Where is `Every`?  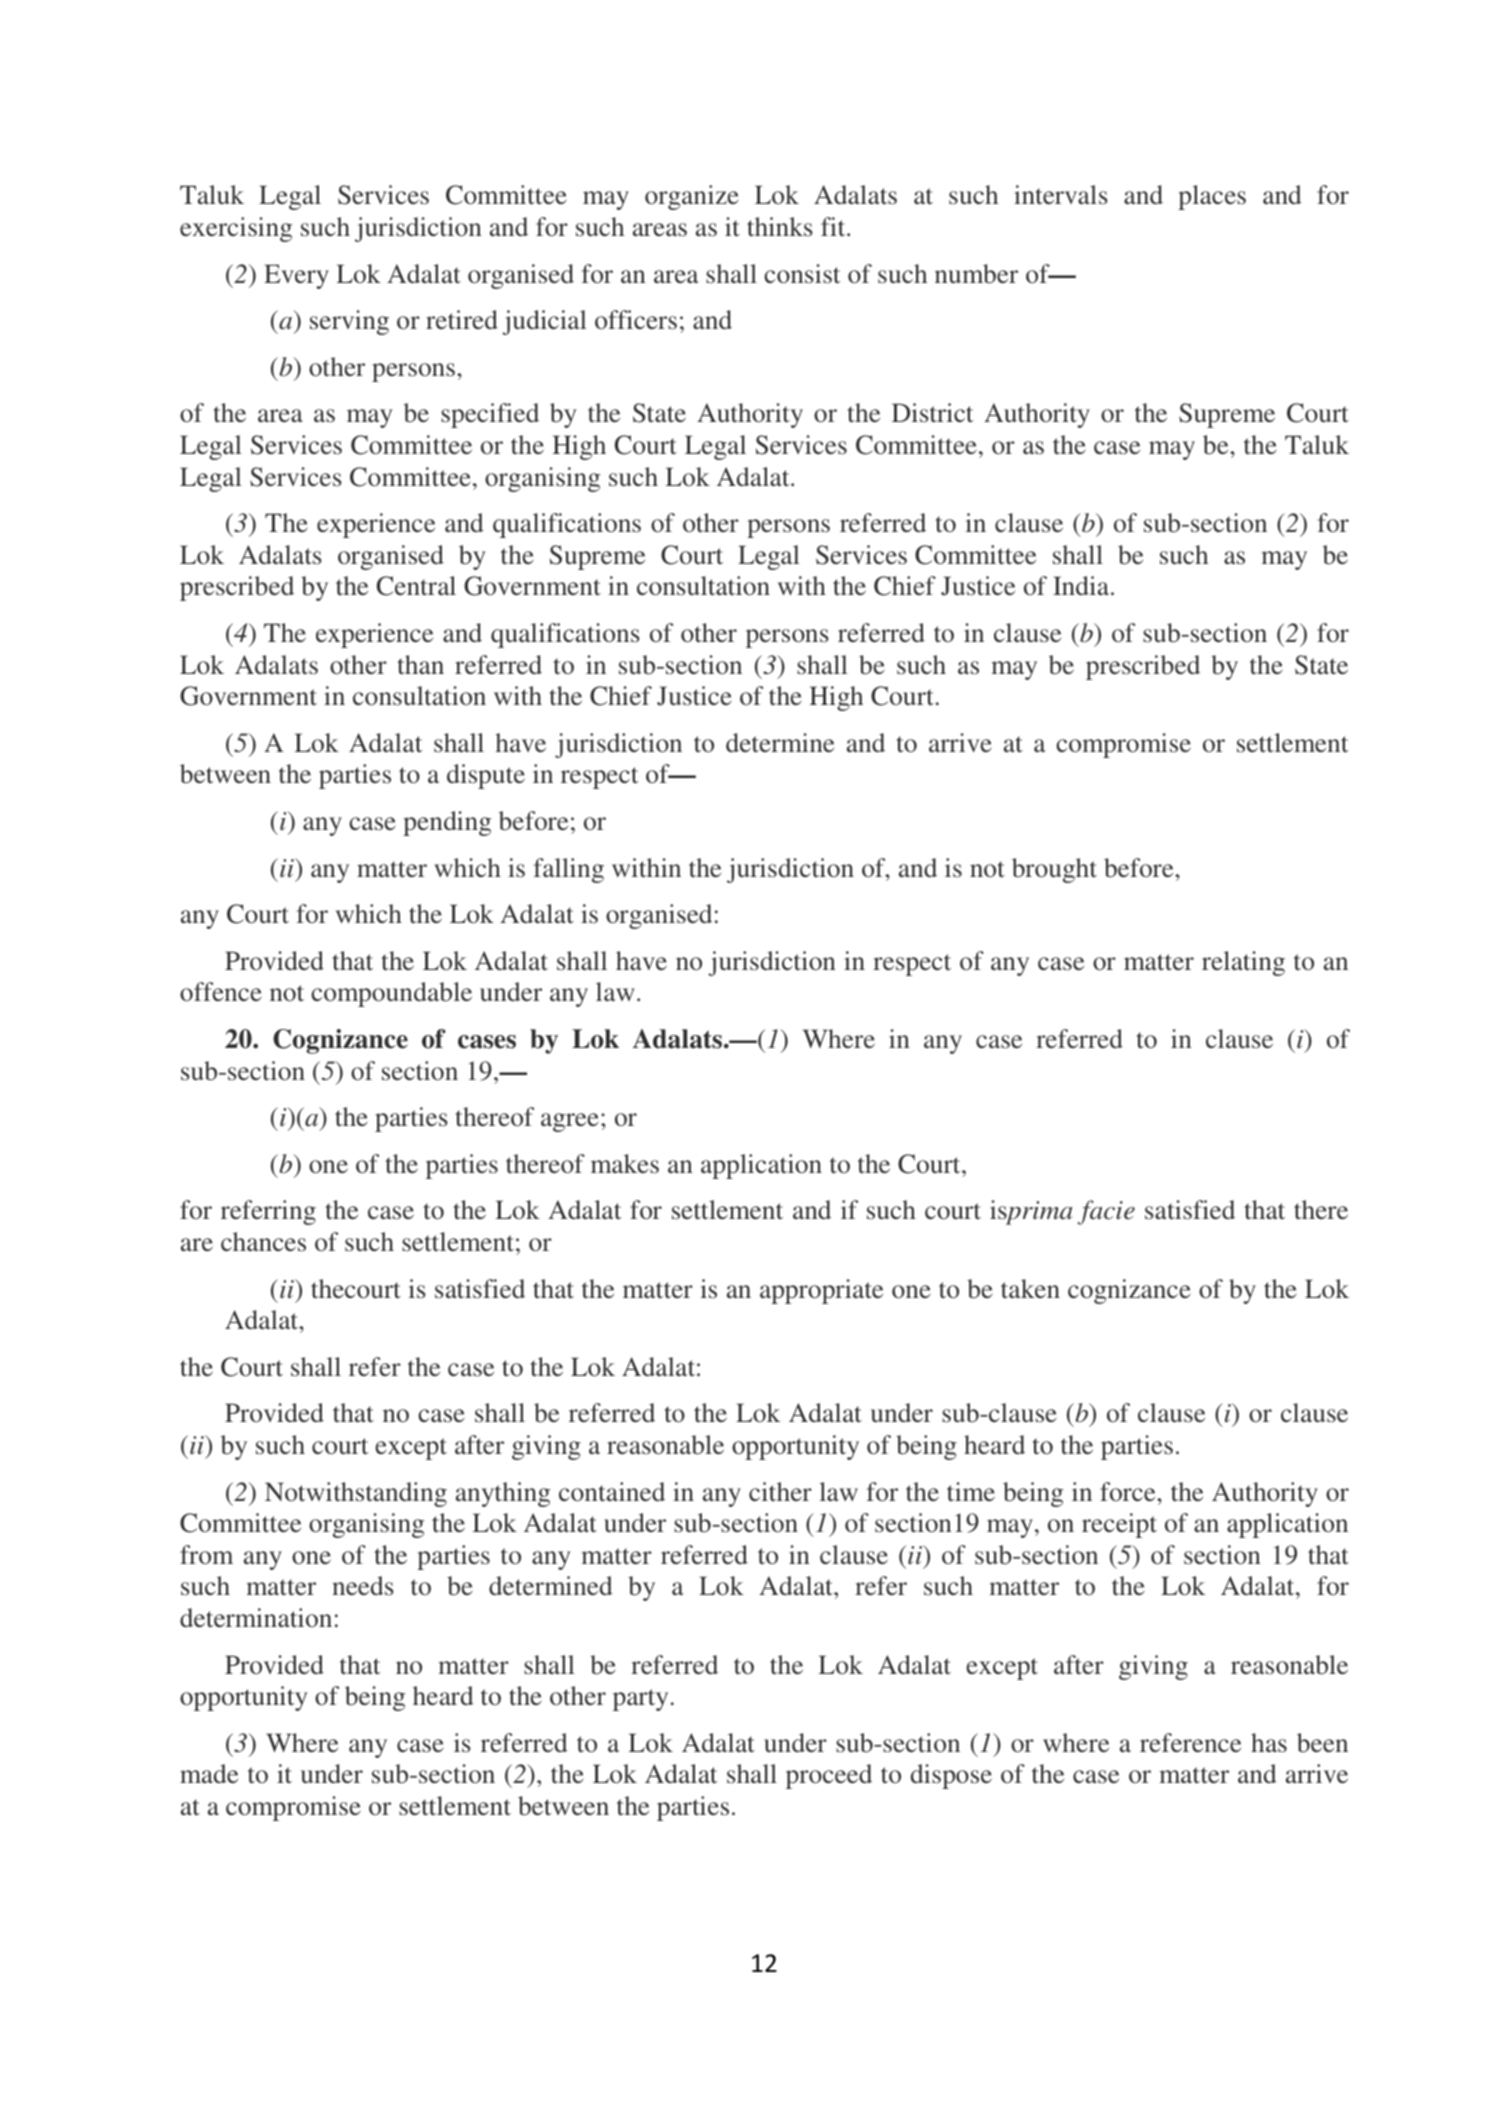
Every is located at coordinates (296, 276).
